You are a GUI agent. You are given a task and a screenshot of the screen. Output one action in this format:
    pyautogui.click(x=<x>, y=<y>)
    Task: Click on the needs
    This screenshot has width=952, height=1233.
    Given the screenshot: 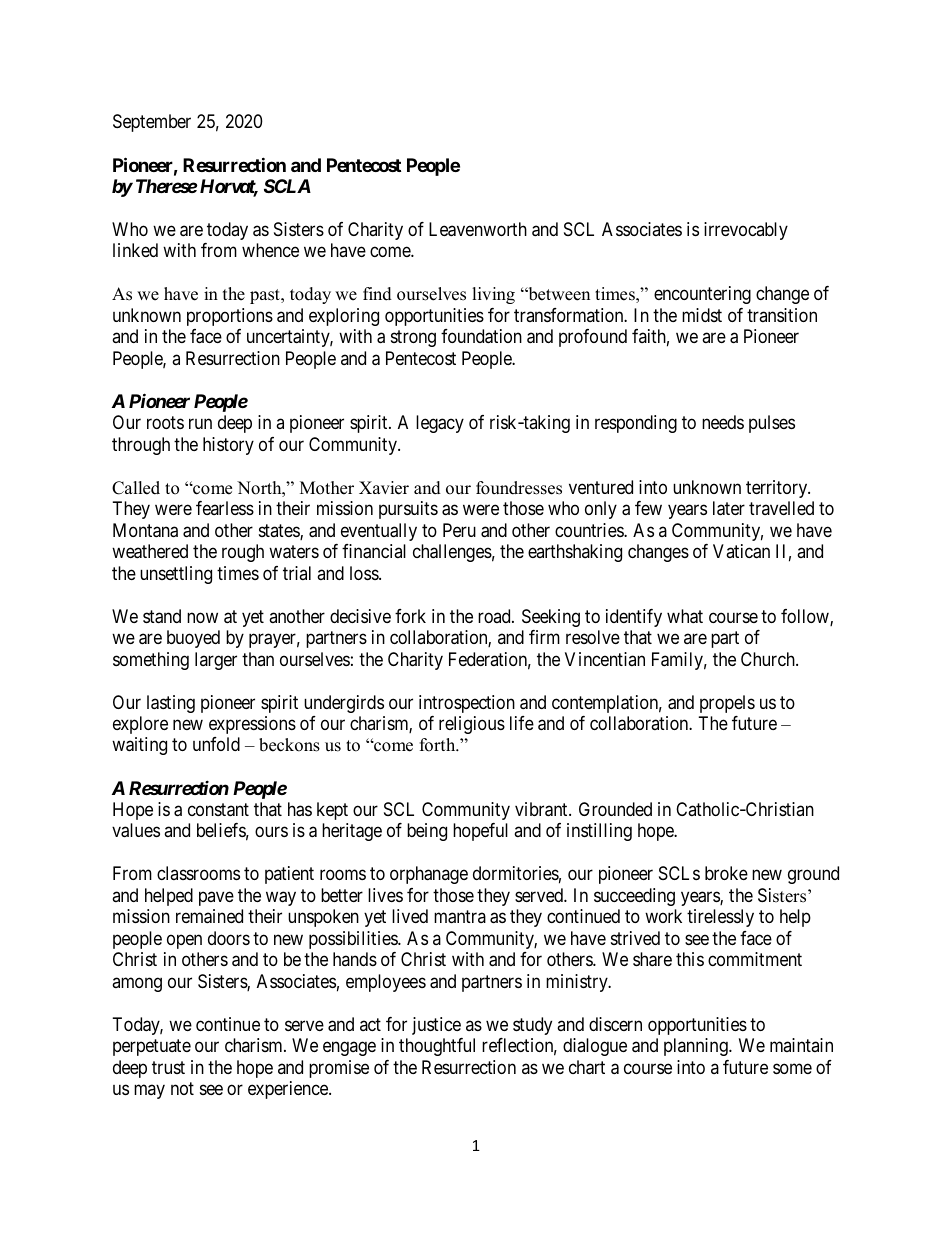 What is the action you would take?
    pyautogui.click(x=723, y=422)
